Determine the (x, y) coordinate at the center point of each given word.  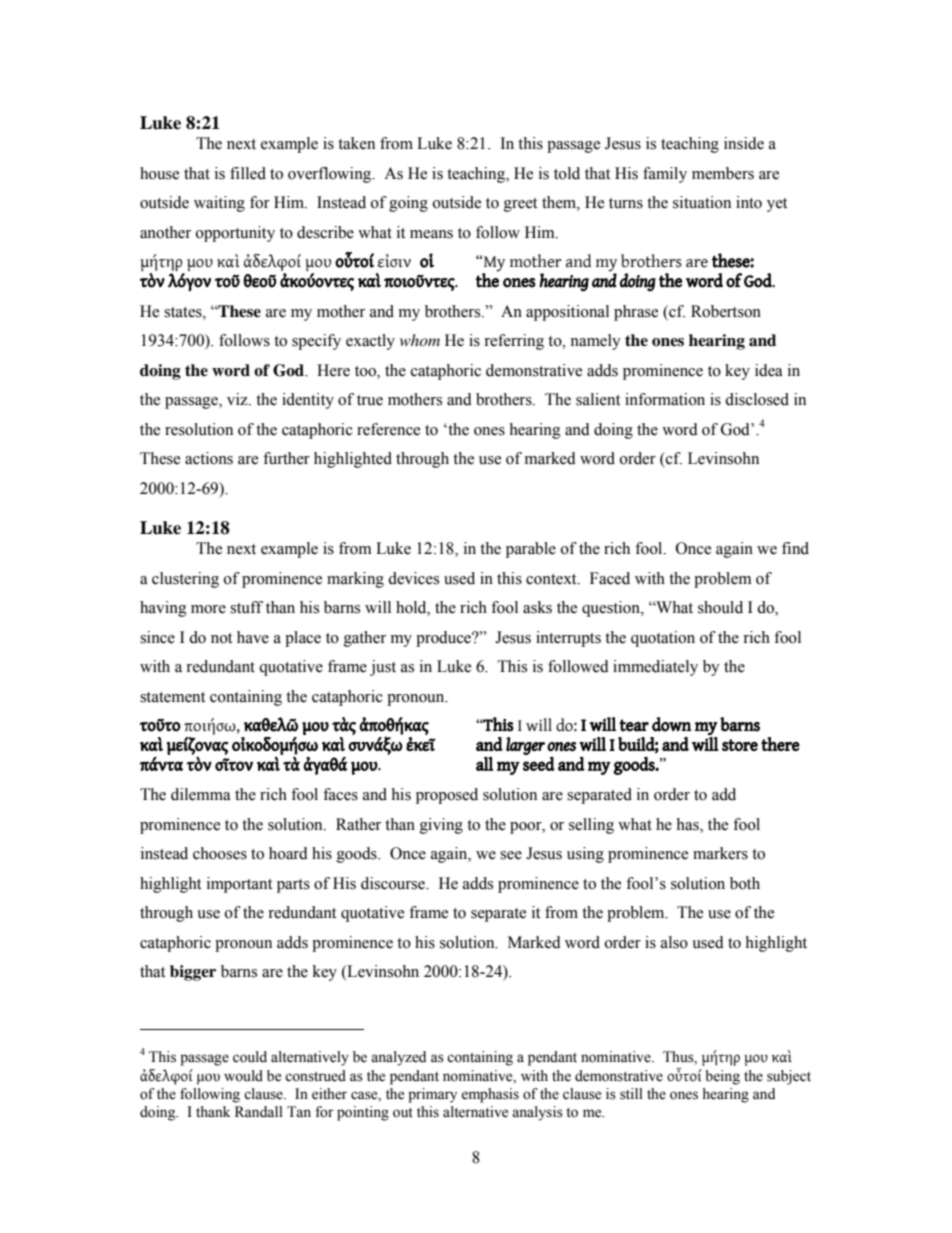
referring (514, 342)
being (722, 1077)
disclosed (757, 399)
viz (238, 399)
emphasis (490, 1095)
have (253, 637)
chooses (220, 853)
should (720, 607)
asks (537, 607)
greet (520, 205)
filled (248, 173)
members (723, 173)
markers (720, 853)
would (243, 1076)
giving (441, 826)
